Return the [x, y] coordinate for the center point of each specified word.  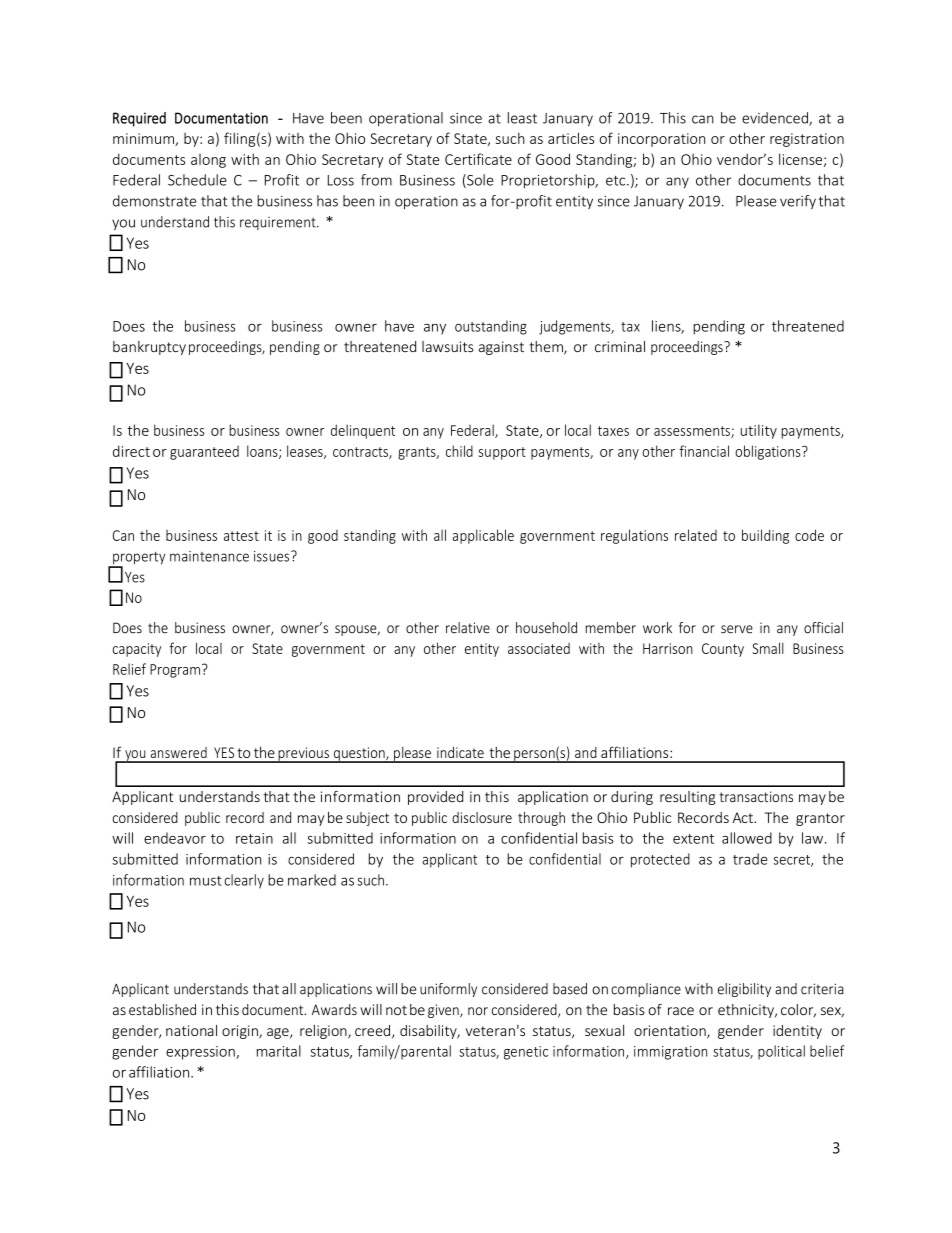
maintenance [209, 556]
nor [478, 1011]
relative [468, 628]
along [208, 161]
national [191, 1030]
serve [737, 629]
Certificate [478, 159]
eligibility [744, 990]
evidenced [776, 119]
